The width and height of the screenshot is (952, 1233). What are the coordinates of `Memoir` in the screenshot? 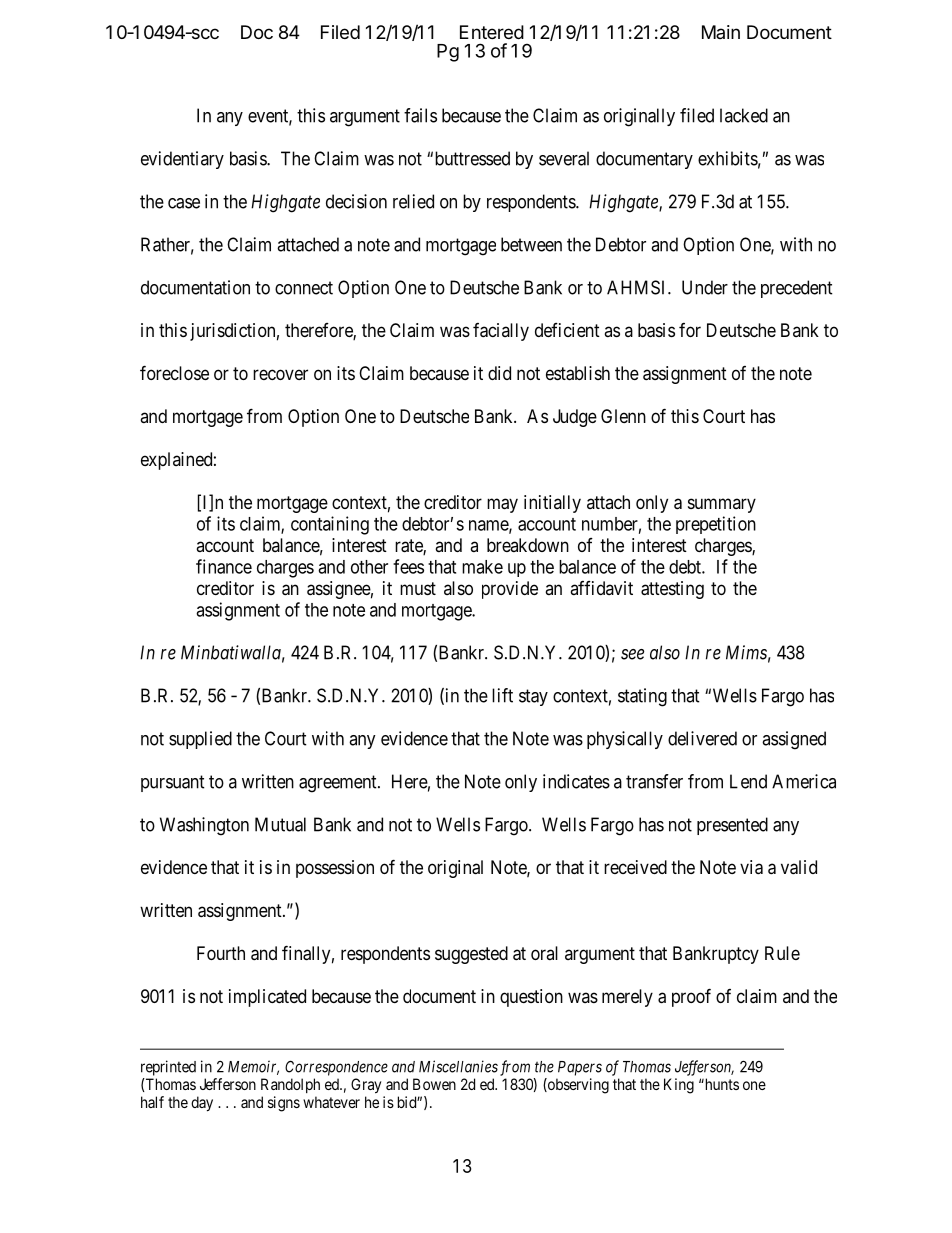 It's located at (253, 1067).
